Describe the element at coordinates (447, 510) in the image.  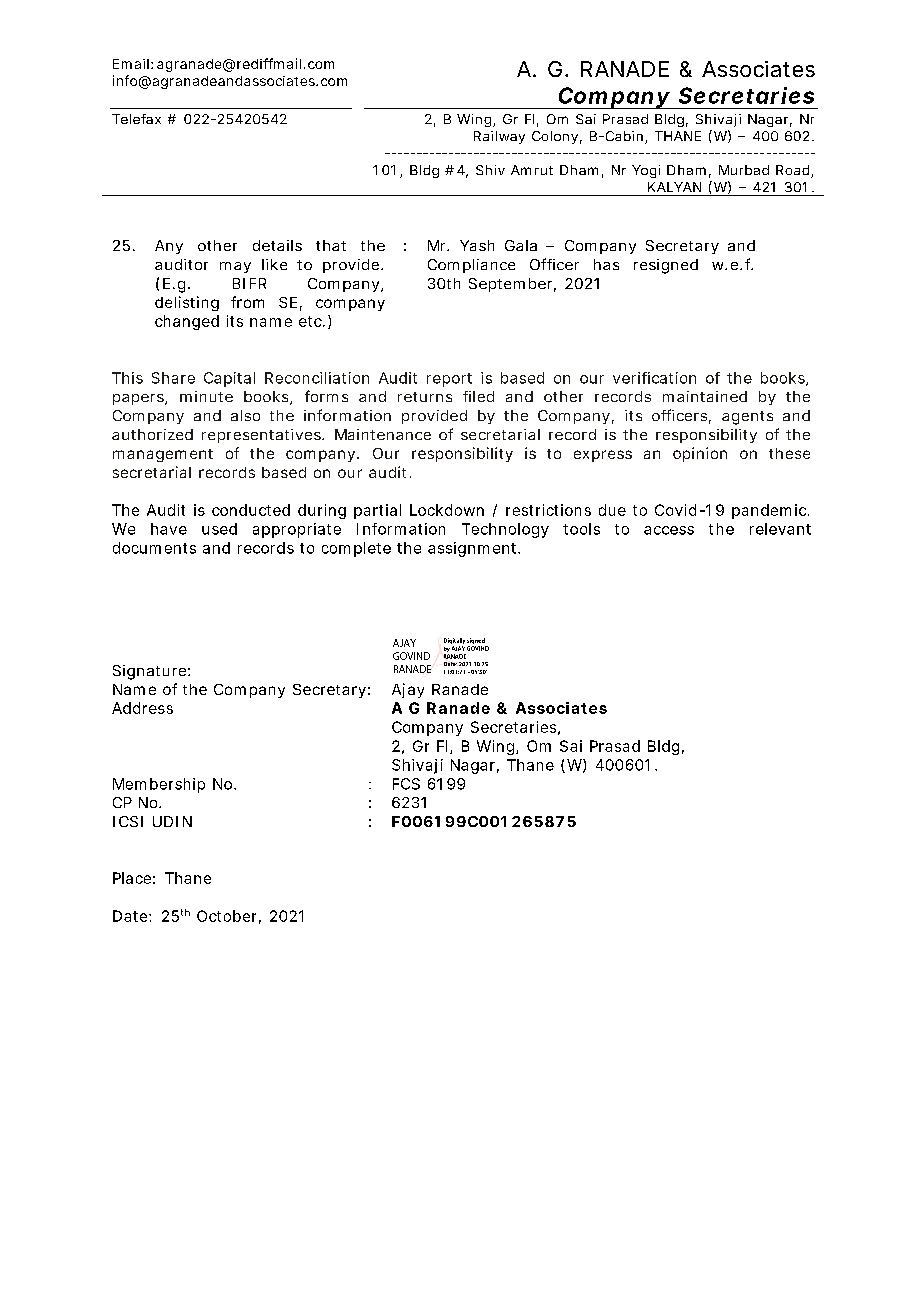
I see `Lockdown` at that location.
